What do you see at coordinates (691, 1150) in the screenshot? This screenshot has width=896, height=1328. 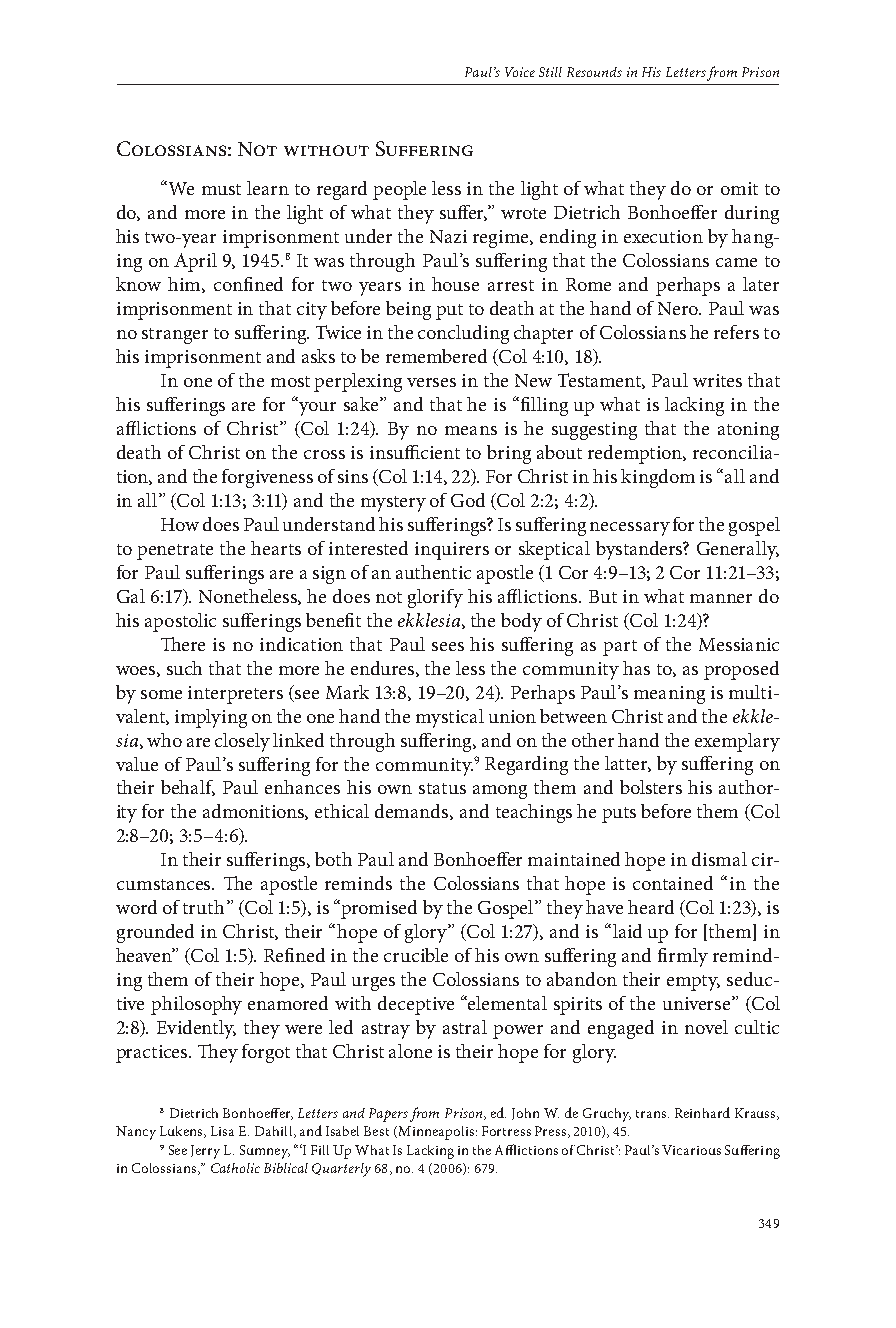 I see `Vicarious` at bounding box center [691, 1150].
